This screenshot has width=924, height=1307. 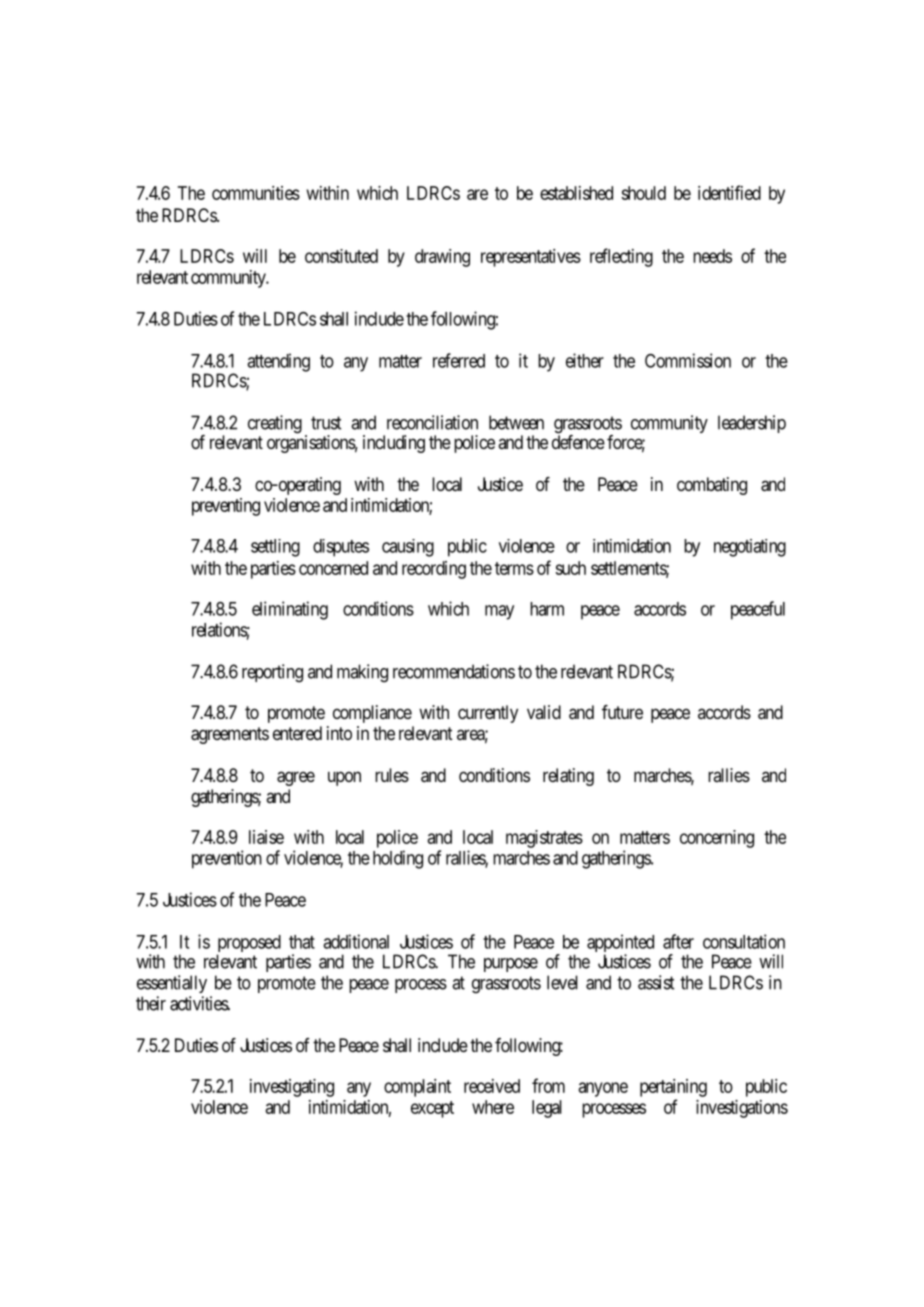 I want to click on combating, so click(x=712, y=486).
